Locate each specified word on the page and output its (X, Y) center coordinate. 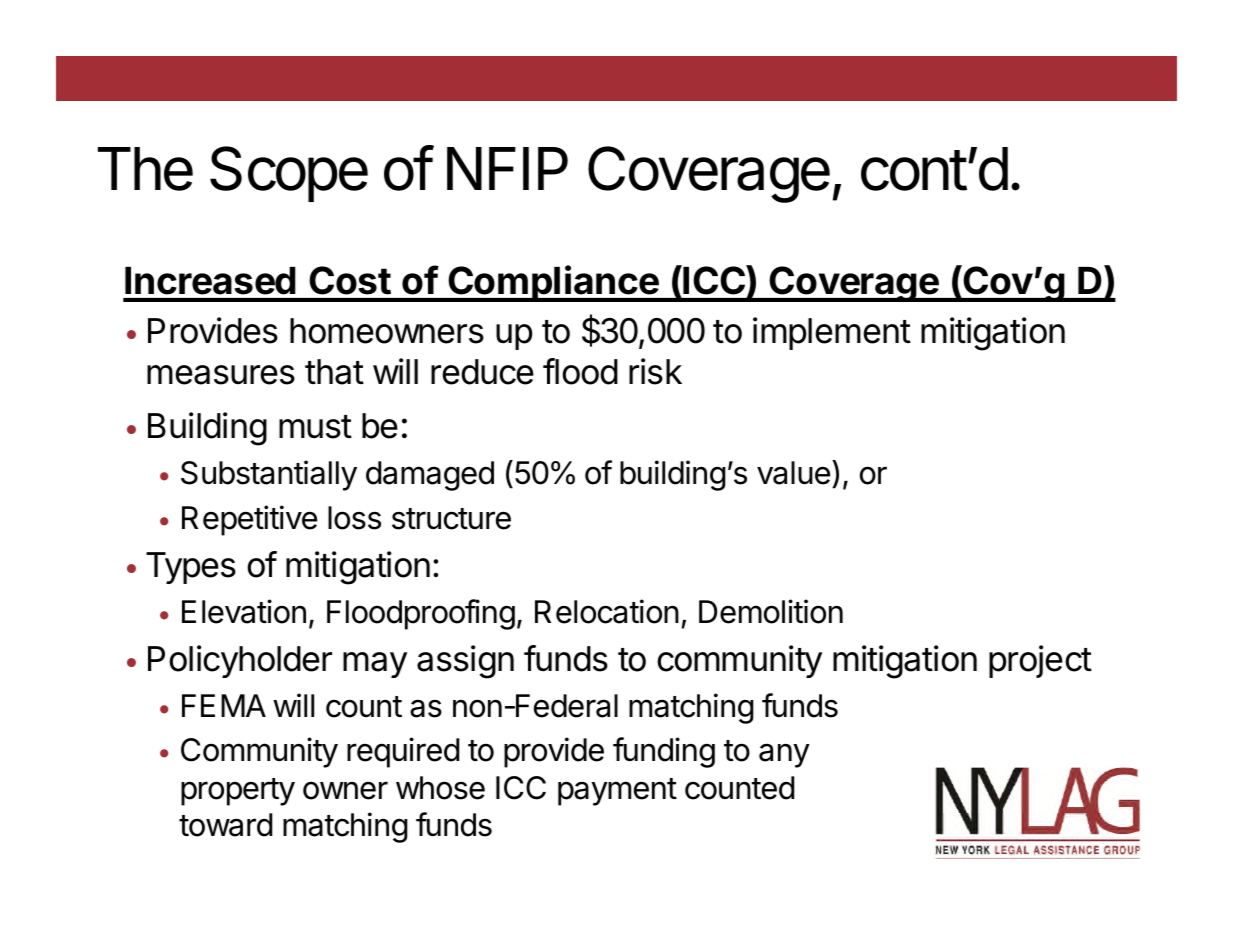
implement (832, 333)
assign (465, 662)
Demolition (771, 611)
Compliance (553, 283)
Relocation (607, 611)
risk (655, 371)
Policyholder (240, 661)
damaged (430, 476)
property (238, 792)
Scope (289, 174)
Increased (210, 281)
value (793, 473)
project (1040, 661)
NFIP (507, 168)
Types (191, 568)
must (315, 427)
